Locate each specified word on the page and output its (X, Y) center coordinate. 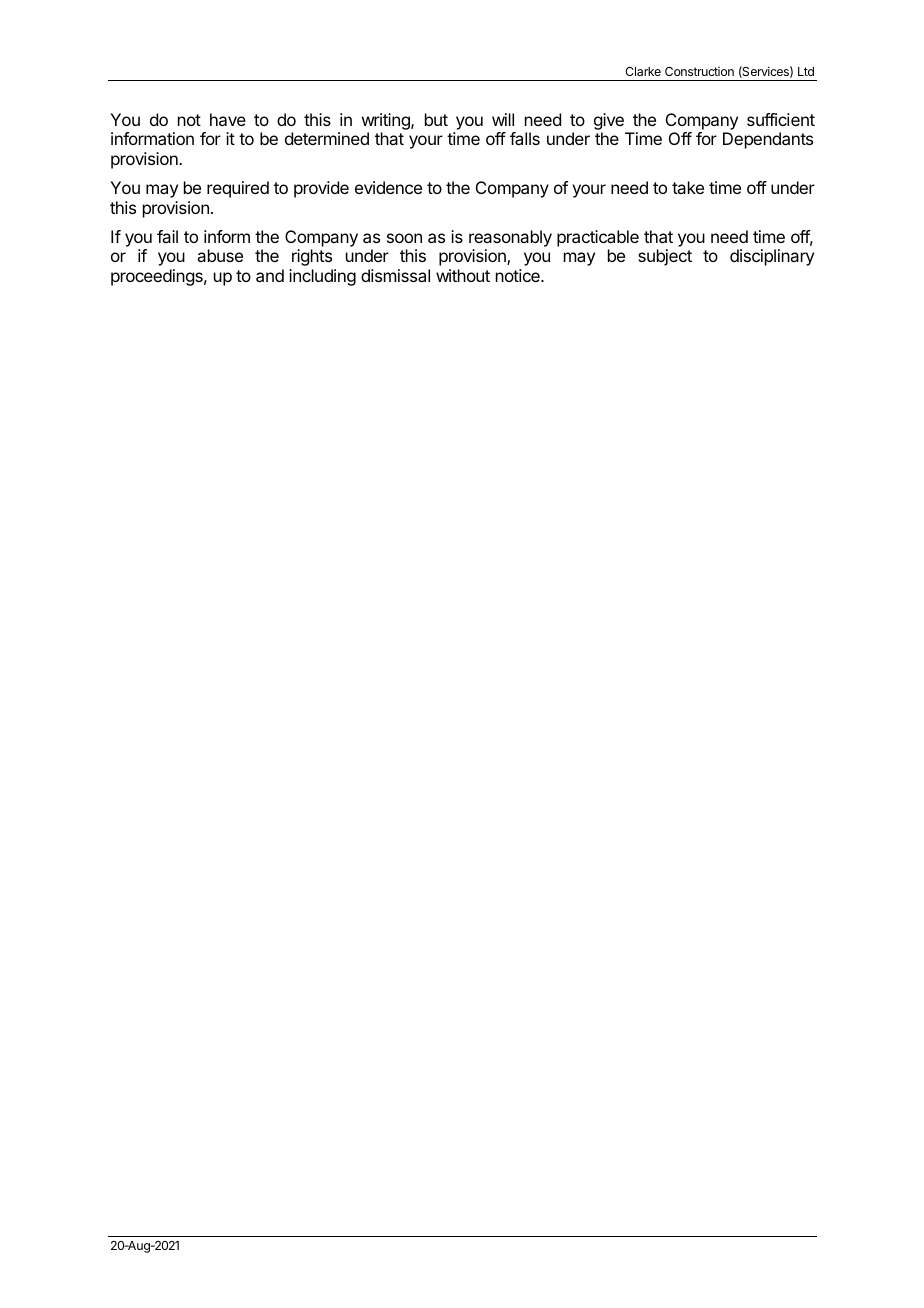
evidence (388, 187)
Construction (699, 71)
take (688, 187)
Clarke (643, 71)
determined (327, 138)
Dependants (768, 140)
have (228, 119)
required (238, 189)
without (463, 275)
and (270, 275)
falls (525, 138)
